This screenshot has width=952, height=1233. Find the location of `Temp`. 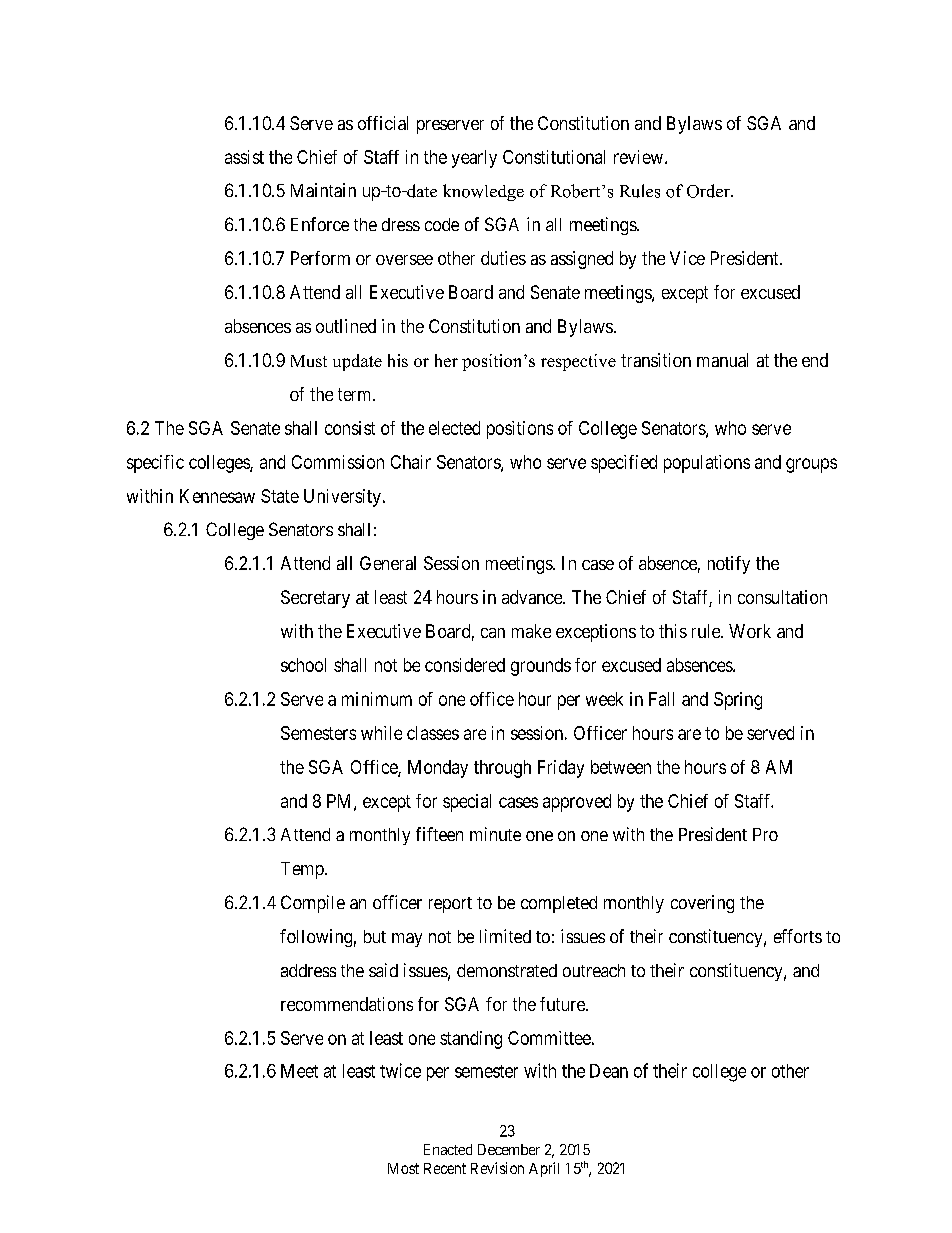

Temp is located at coordinates (303, 870).
